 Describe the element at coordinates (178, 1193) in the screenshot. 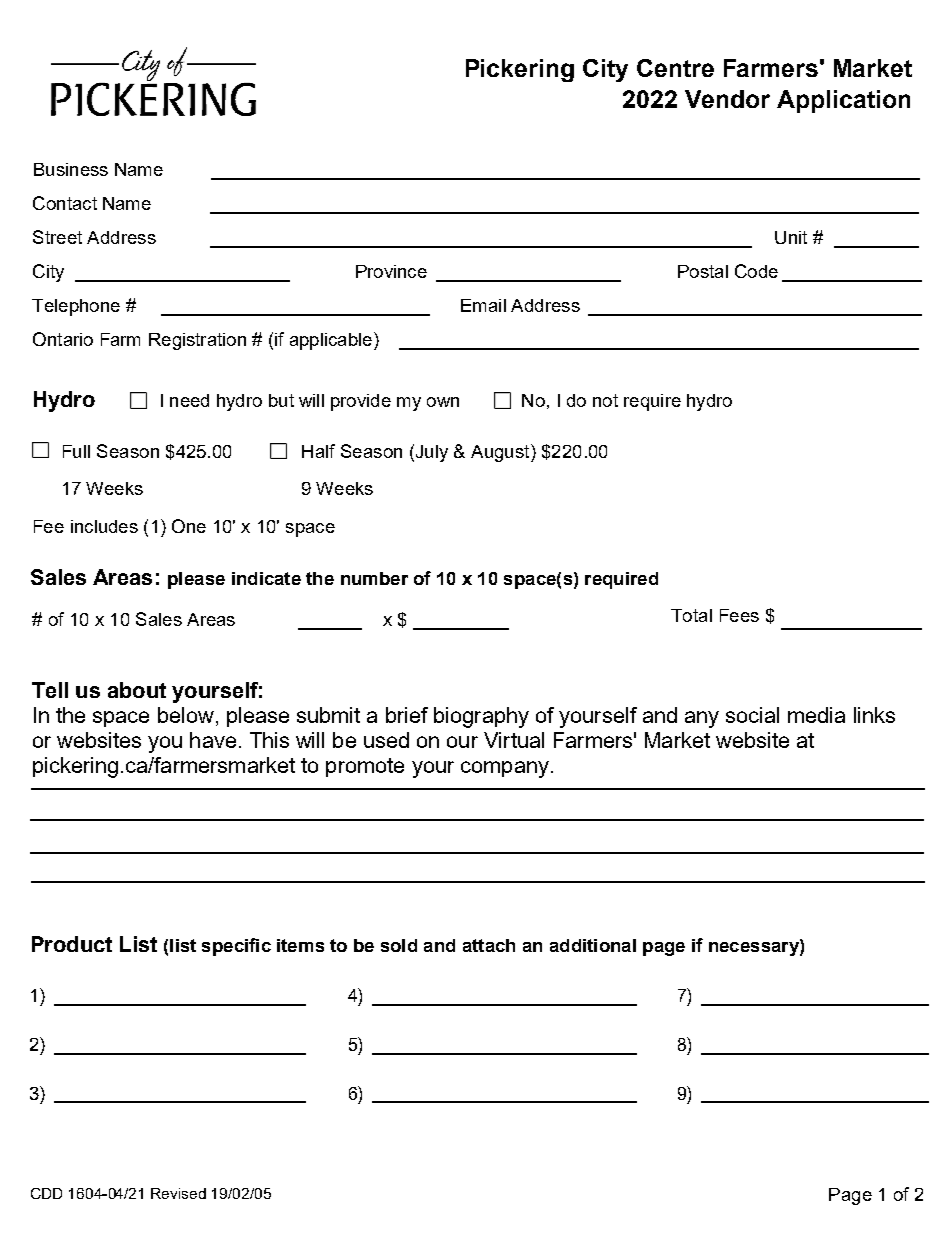

I see `Revised` at that location.
